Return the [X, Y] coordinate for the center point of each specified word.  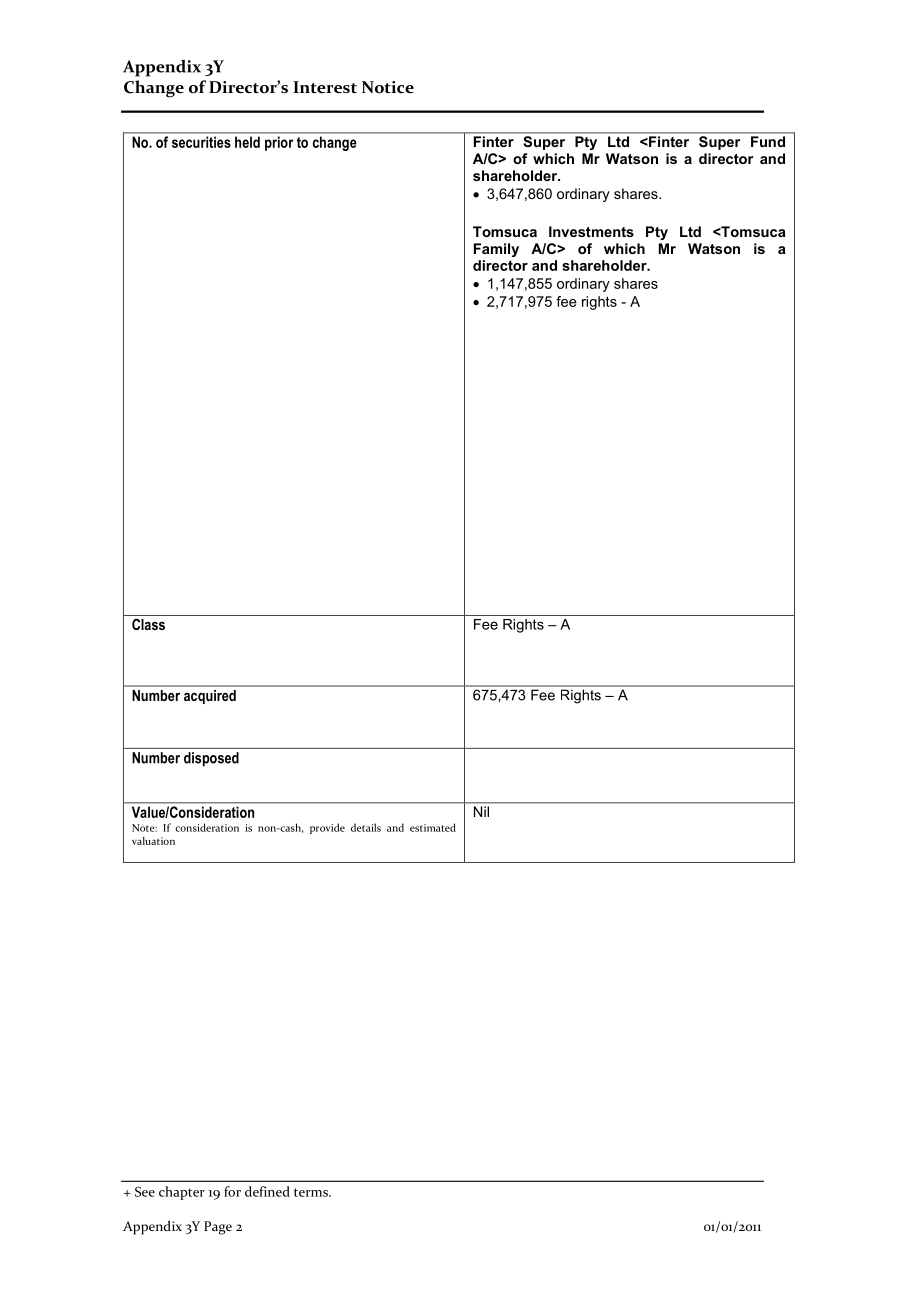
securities [201, 142]
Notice [388, 87]
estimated [433, 827]
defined [267, 1191]
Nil [481, 811]
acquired [210, 697]
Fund [768, 141]
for [232, 1191]
